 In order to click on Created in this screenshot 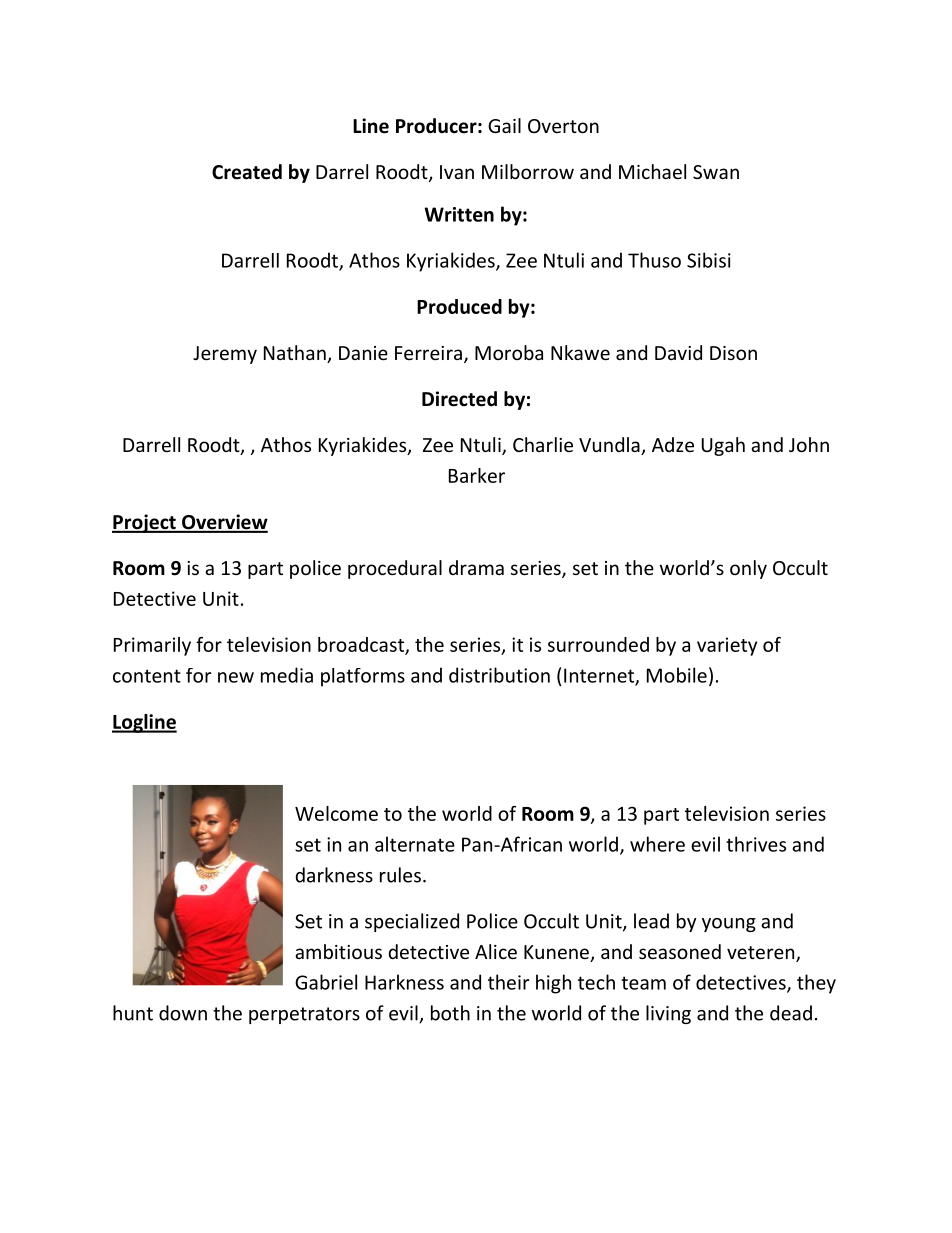, I will do `click(247, 172)`.
